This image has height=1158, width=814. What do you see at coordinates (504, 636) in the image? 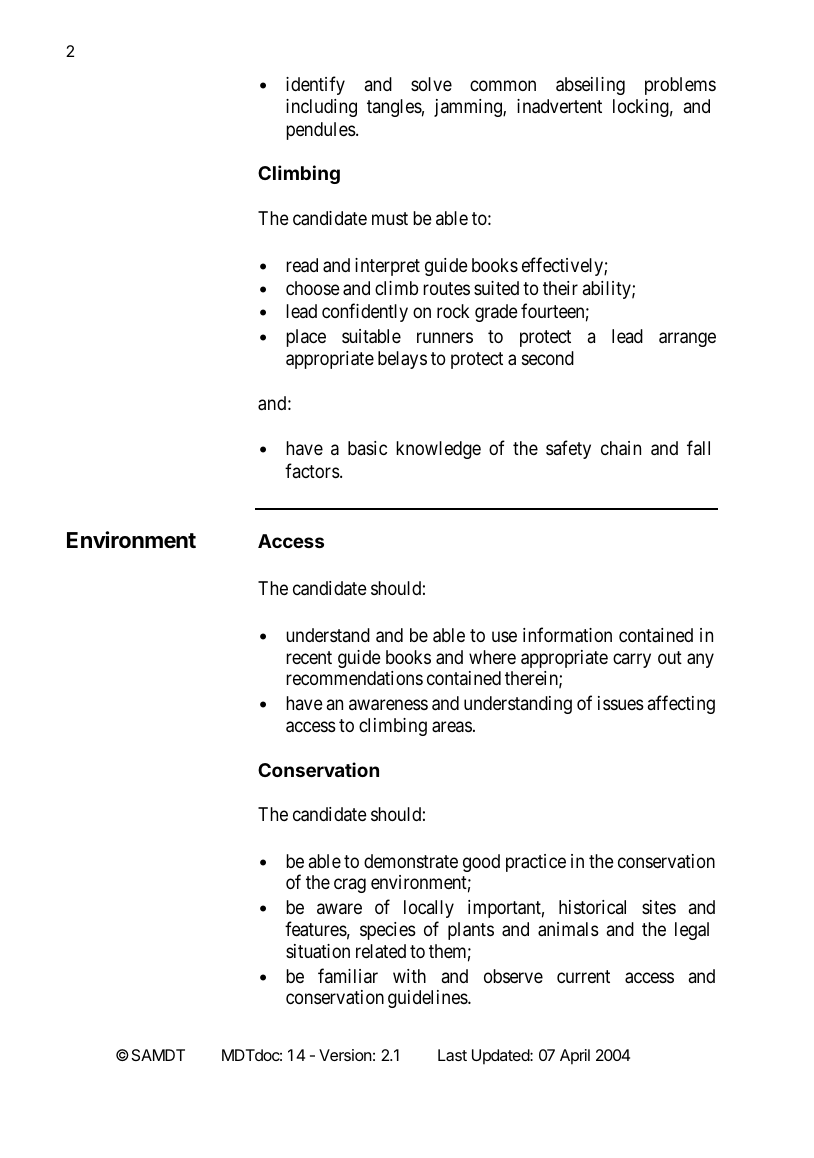
I see `use` at bounding box center [504, 636].
